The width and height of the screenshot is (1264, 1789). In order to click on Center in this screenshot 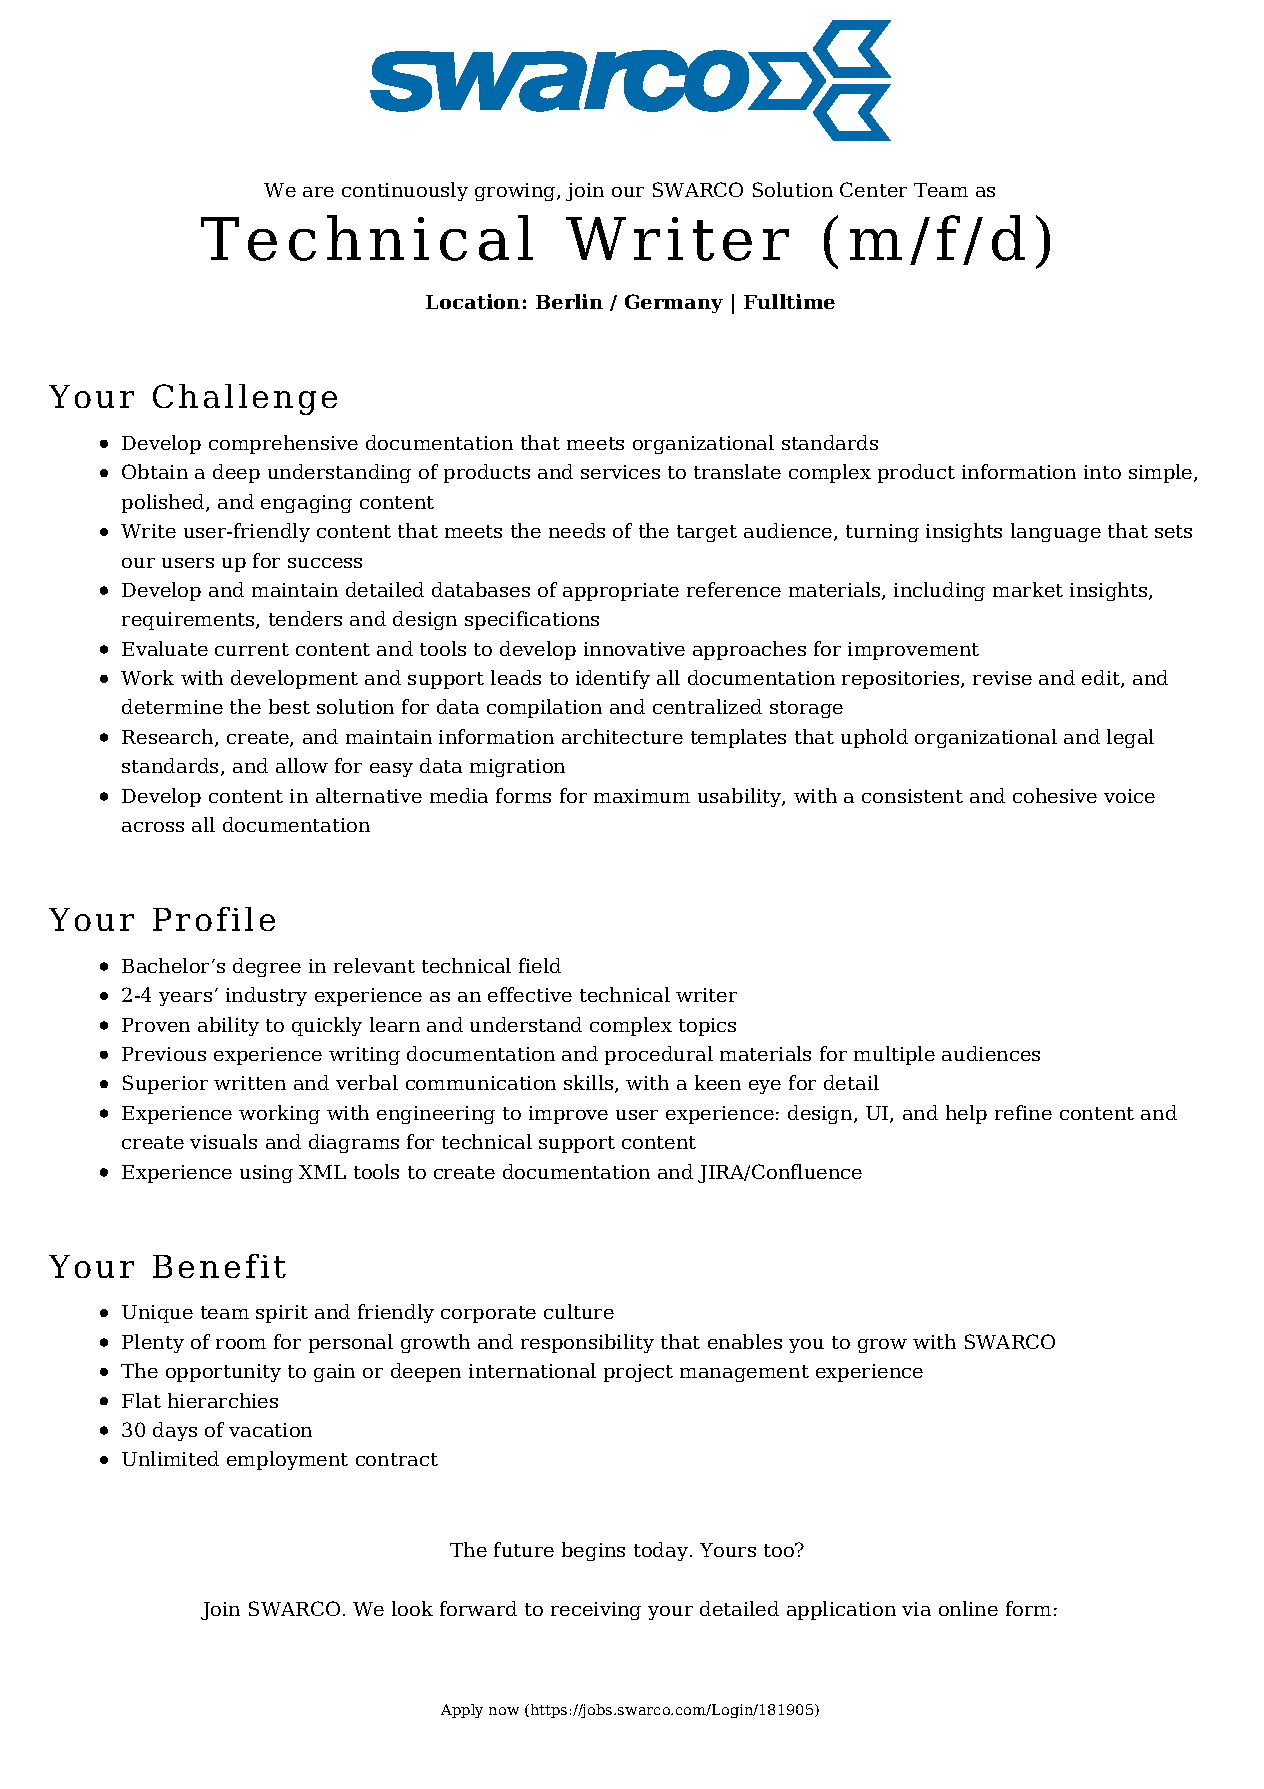, I will do `click(873, 189)`.
